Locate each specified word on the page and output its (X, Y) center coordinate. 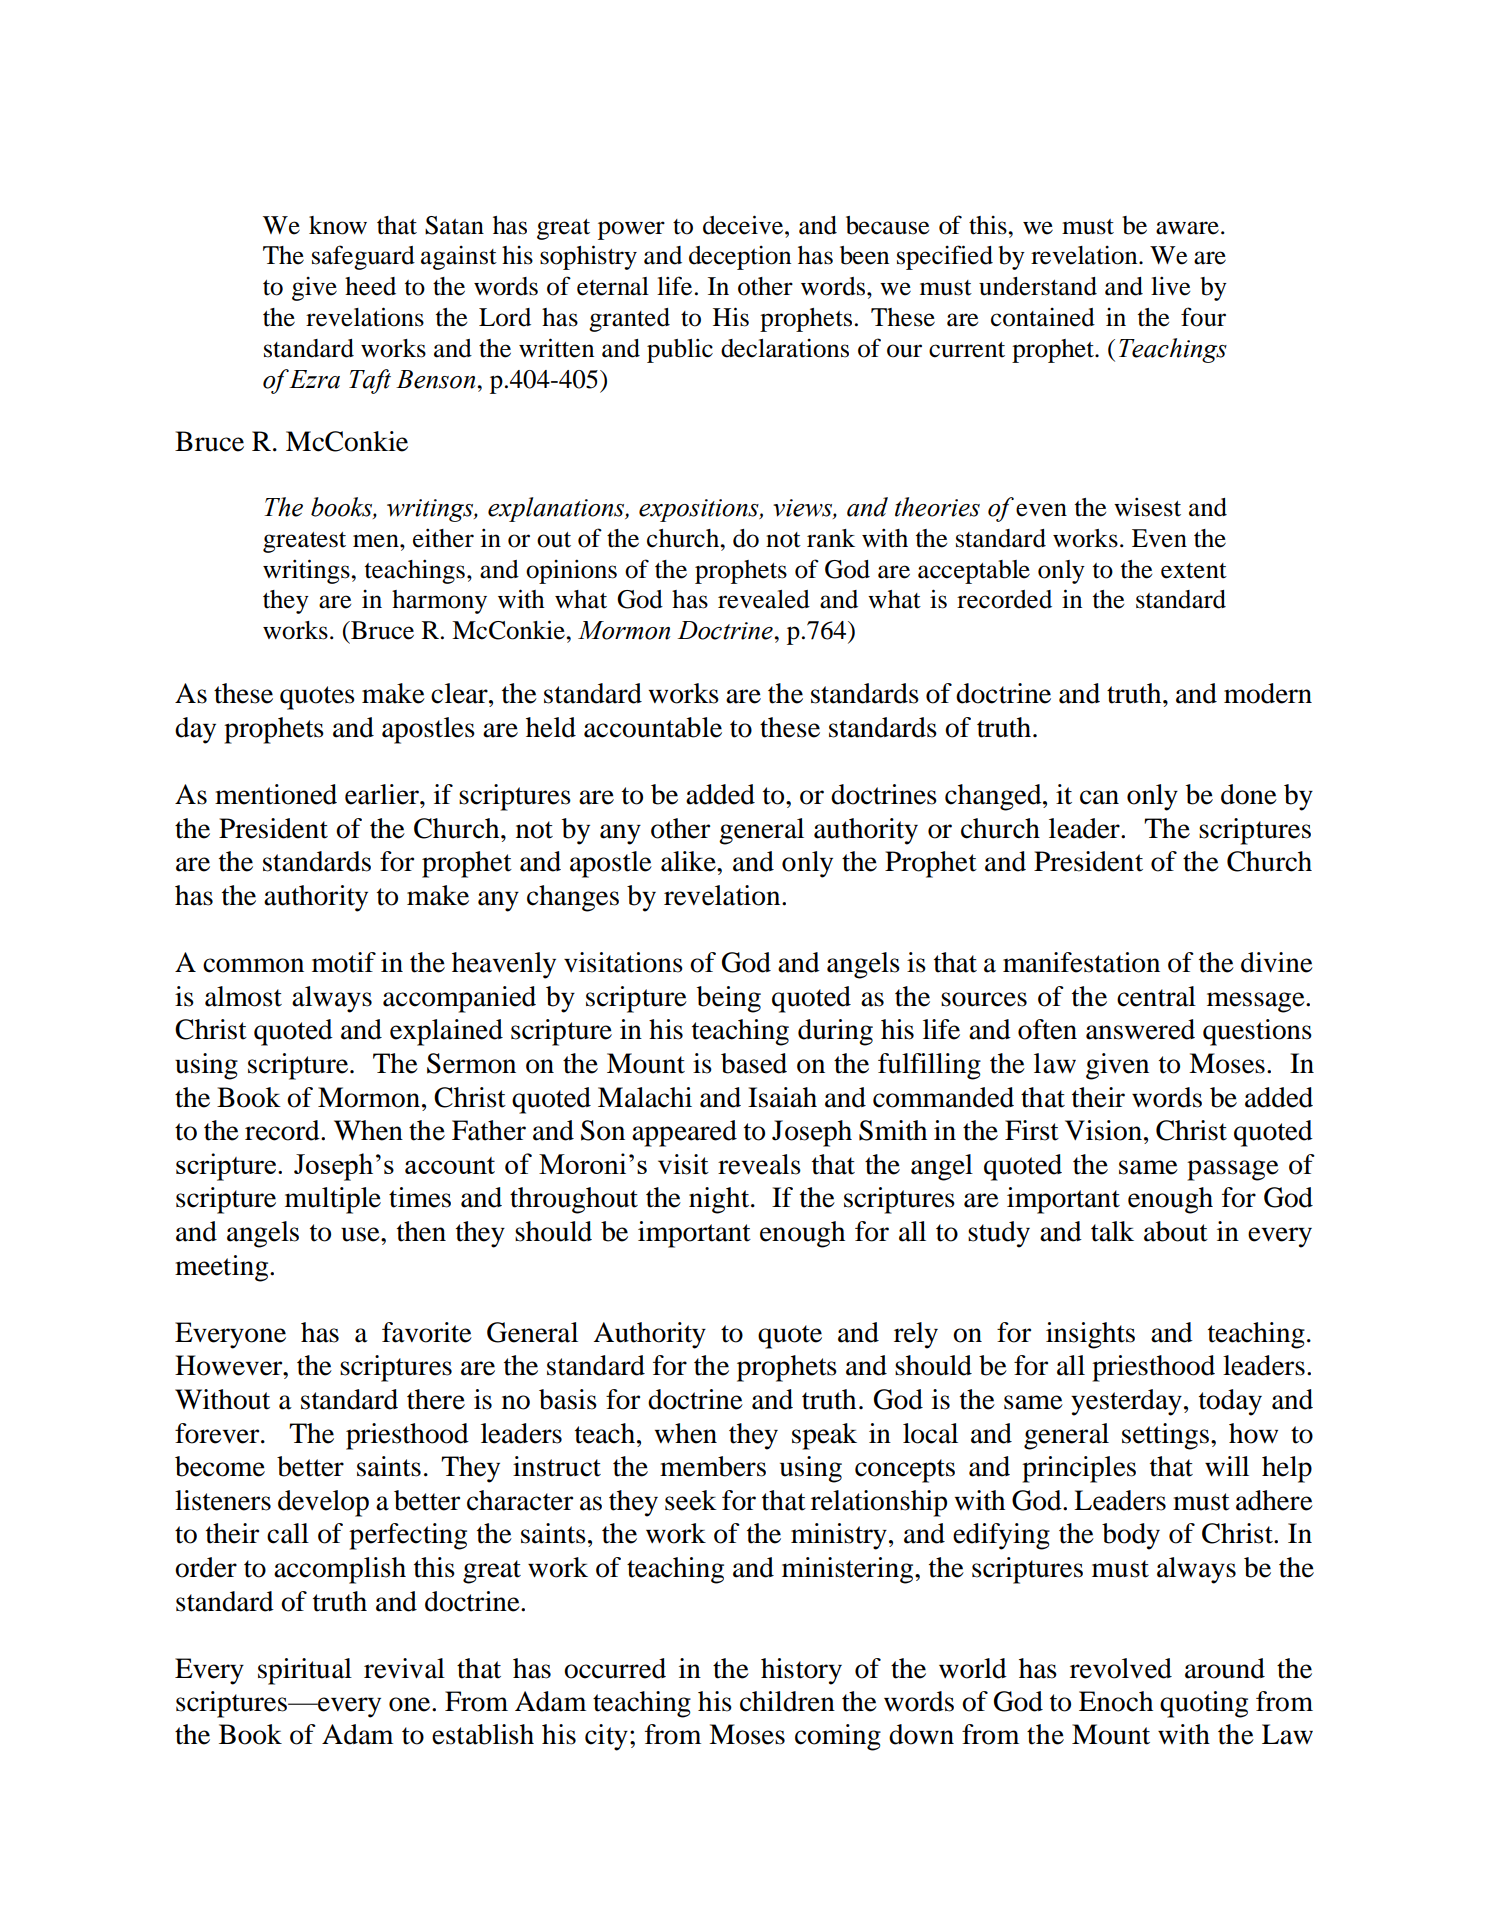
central (1156, 996)
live (1170, 286)
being (729, 999)
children (787, 1701)
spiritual (305, 1671)
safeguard (363, 257)
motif (344, 962)
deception (740, 258)
